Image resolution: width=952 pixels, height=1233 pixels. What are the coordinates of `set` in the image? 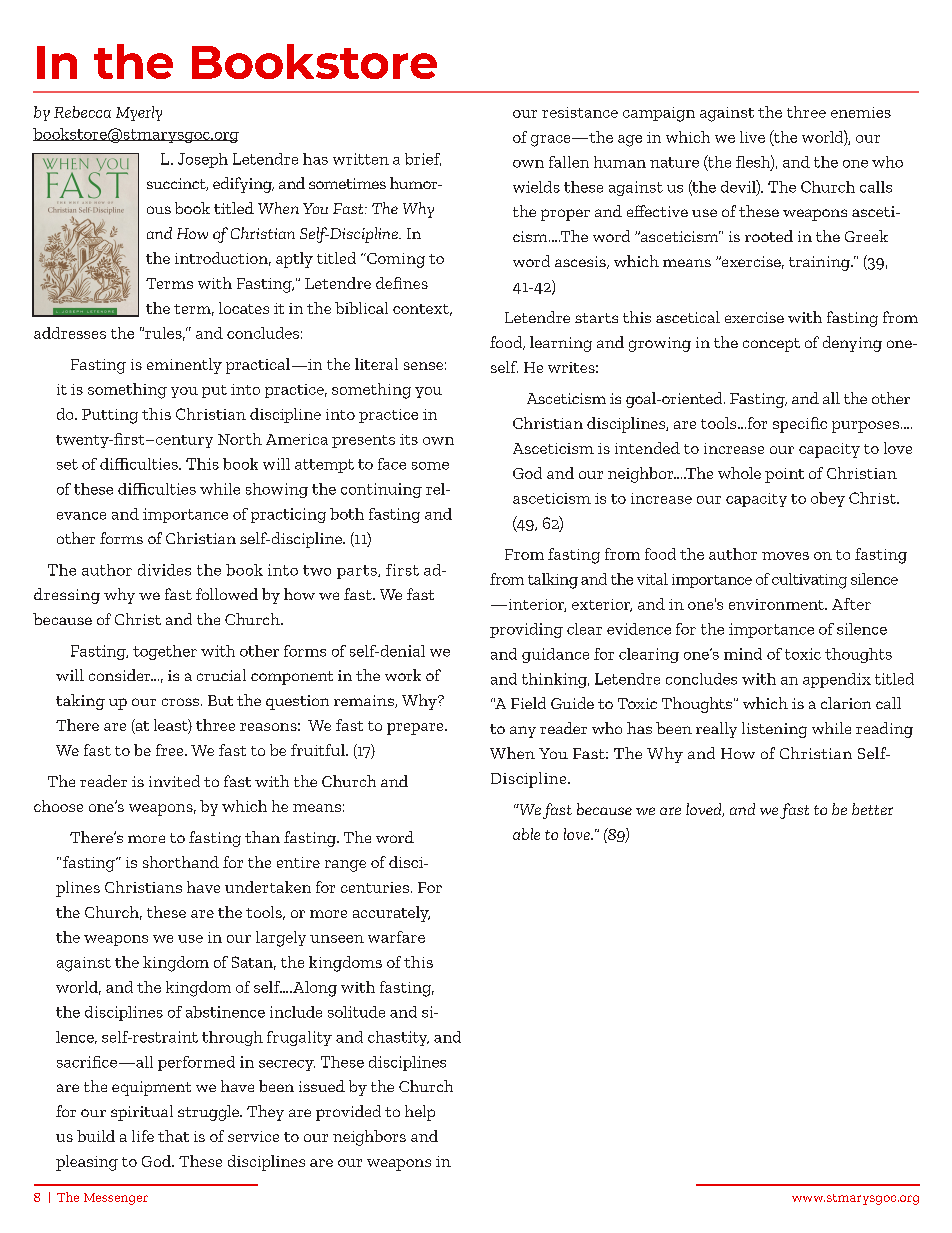 It's located at (67, 464).
